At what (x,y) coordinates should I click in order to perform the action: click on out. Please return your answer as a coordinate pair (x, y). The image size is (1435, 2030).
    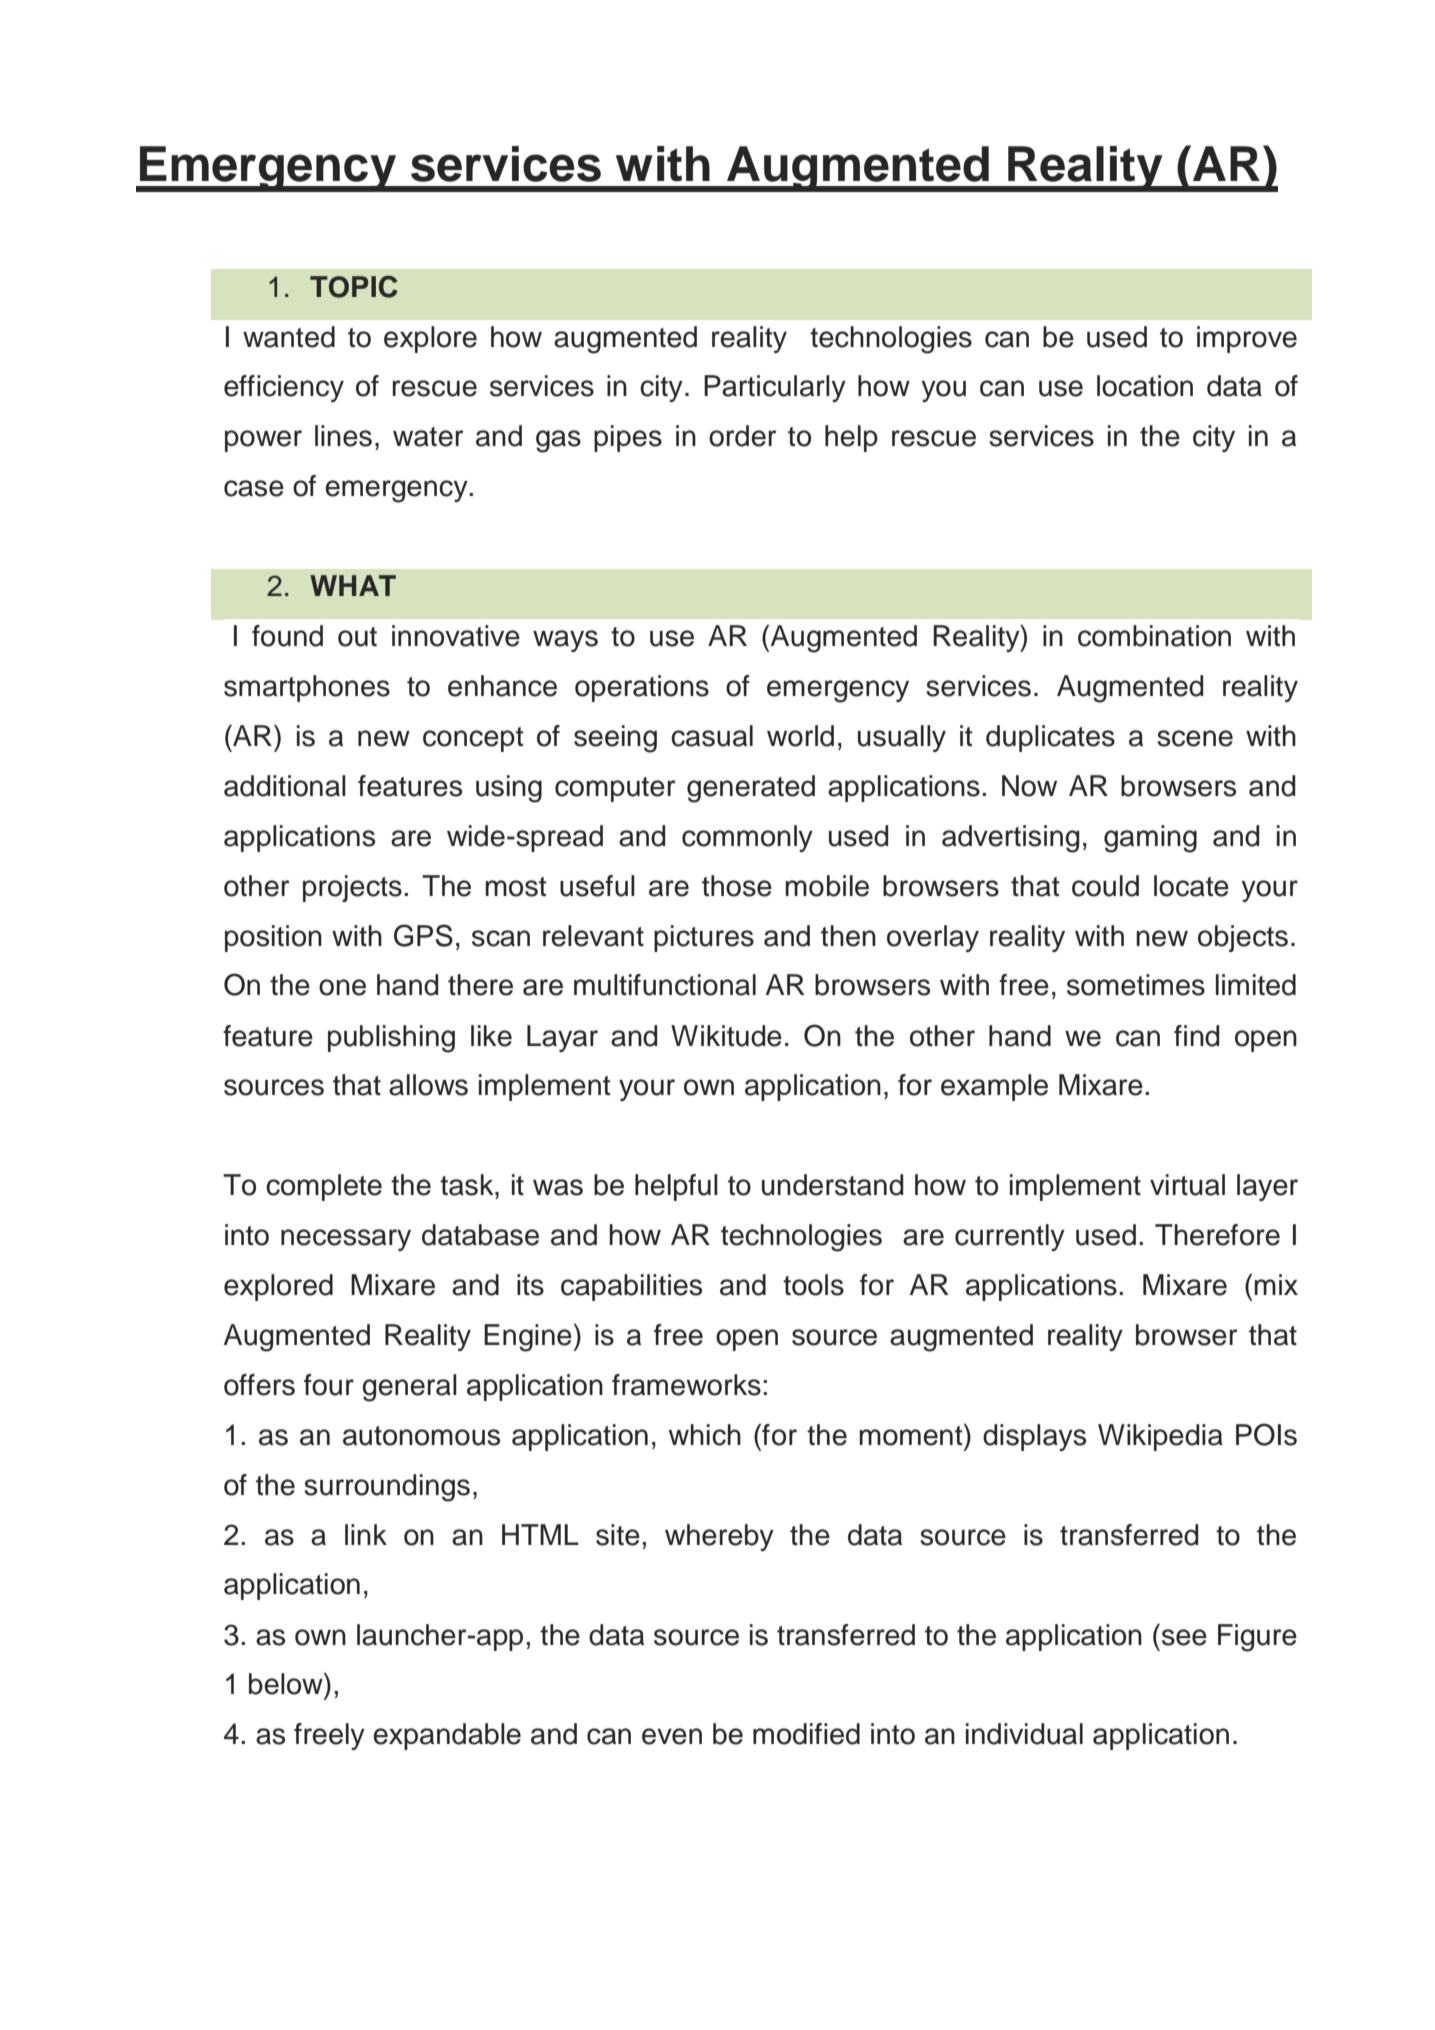
    Looking at the image, I should click on (357, 637).
